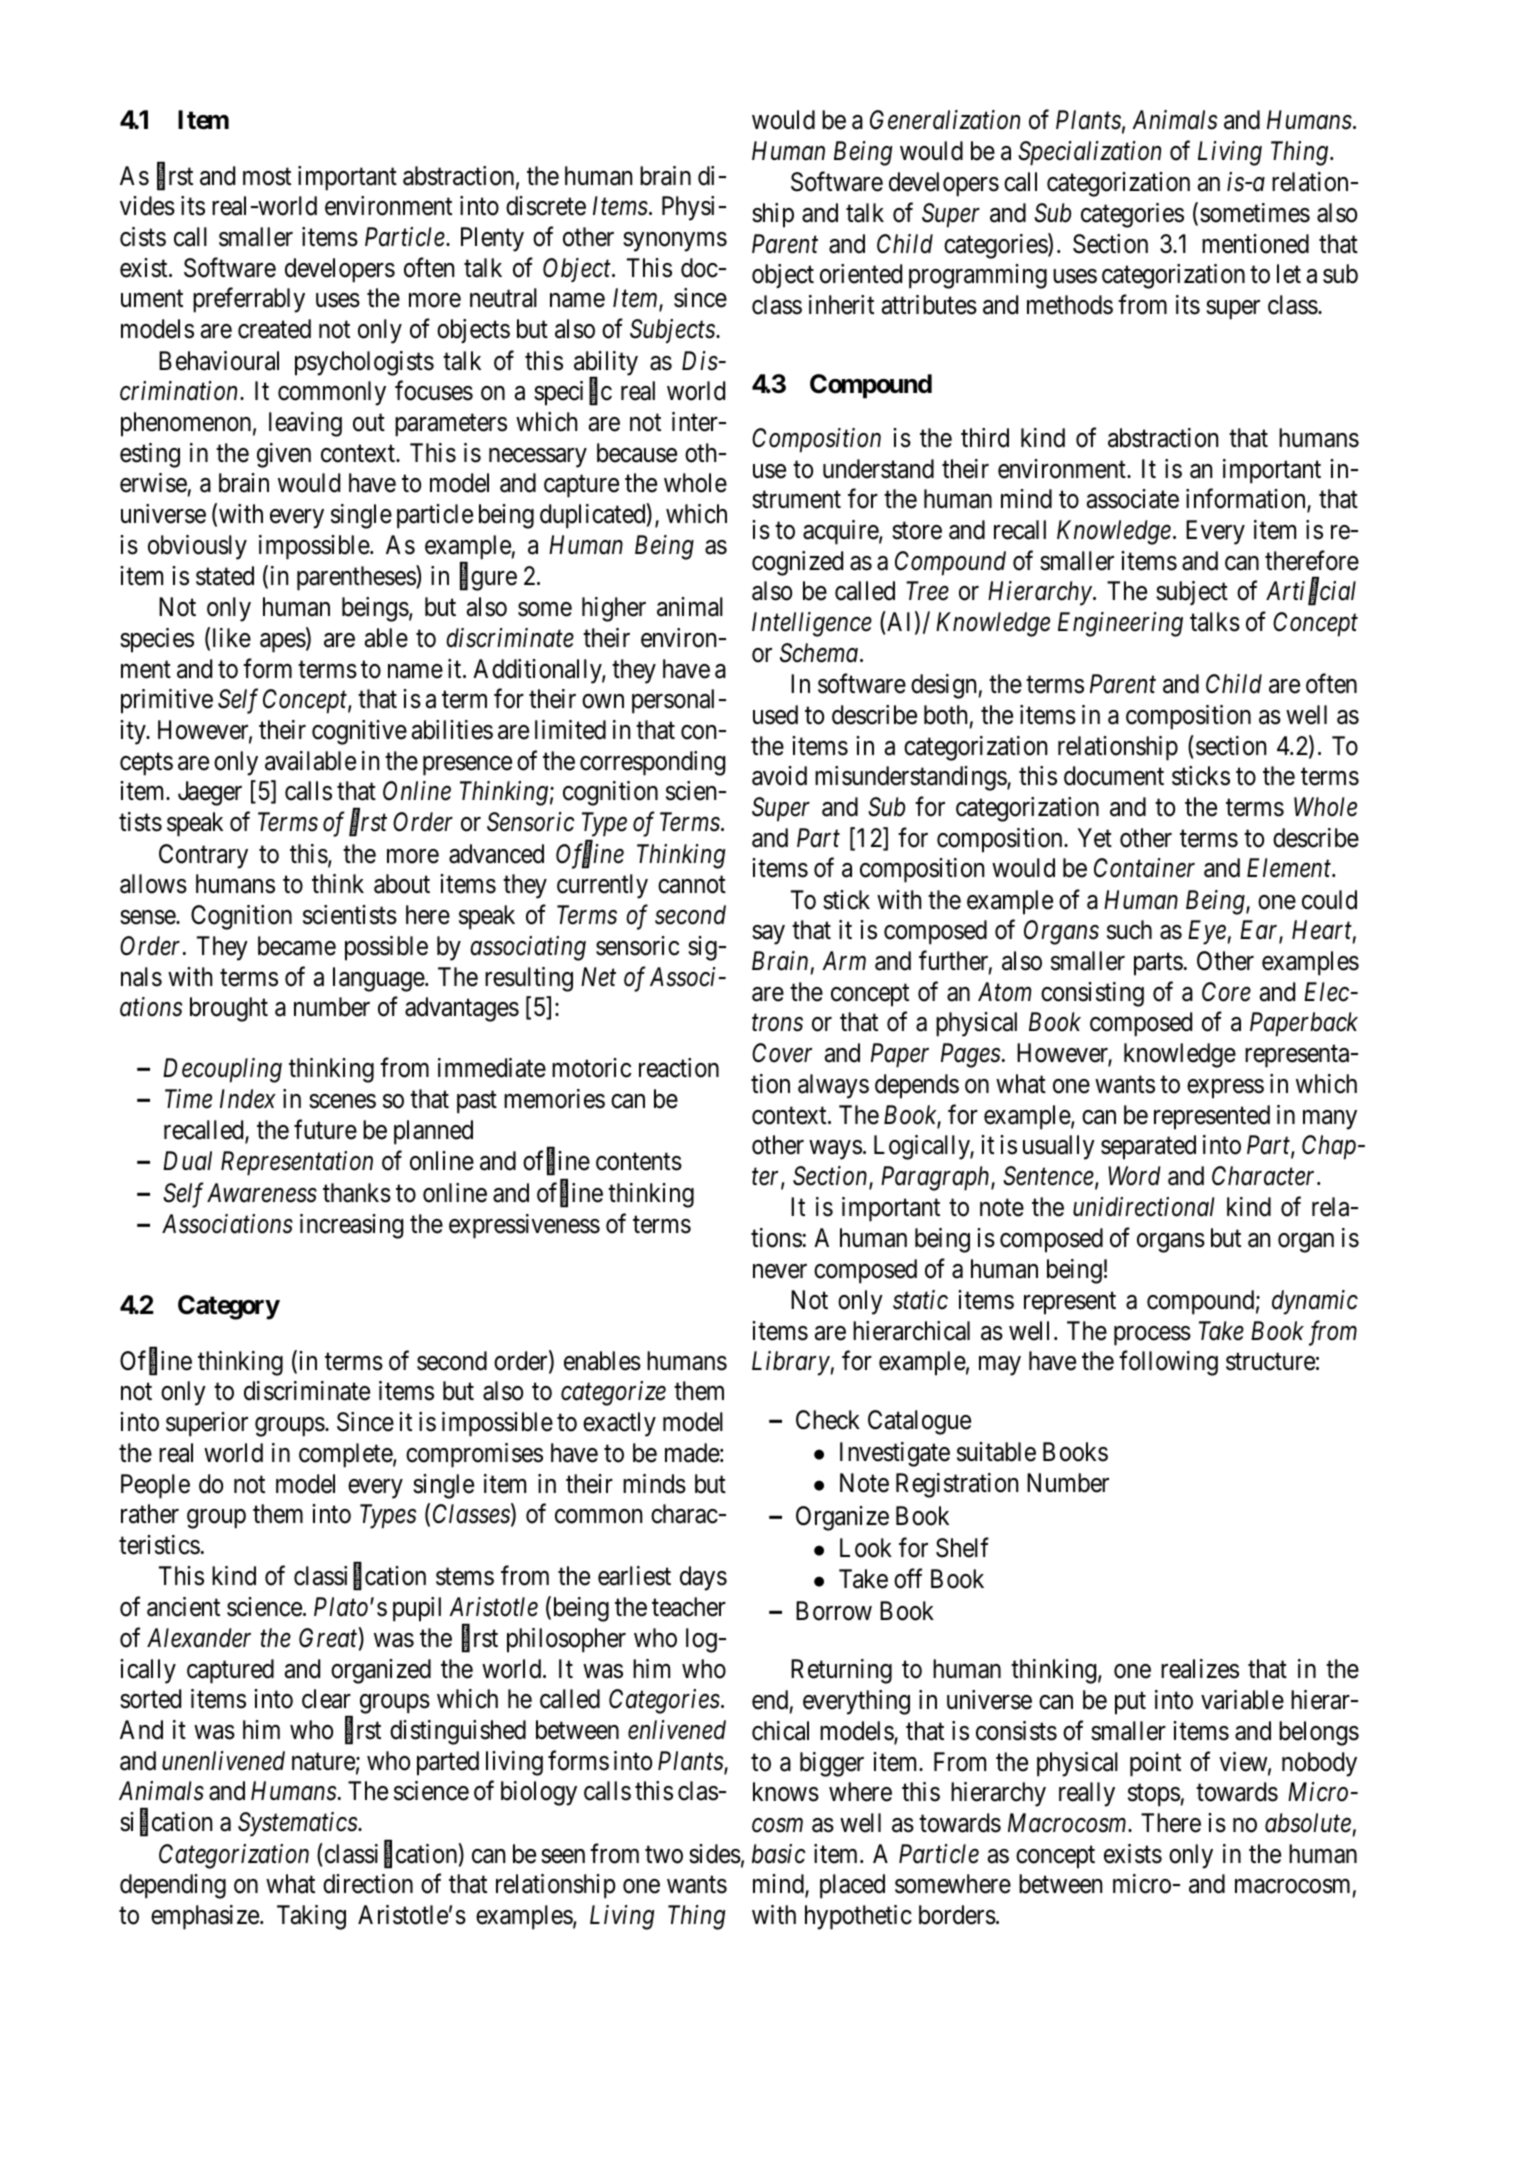 This image has height=2163, width=1529. What do you see at coordinates (222, 1070) in the image?
I see `Decoupling` at bounding box center [222, 1070].
